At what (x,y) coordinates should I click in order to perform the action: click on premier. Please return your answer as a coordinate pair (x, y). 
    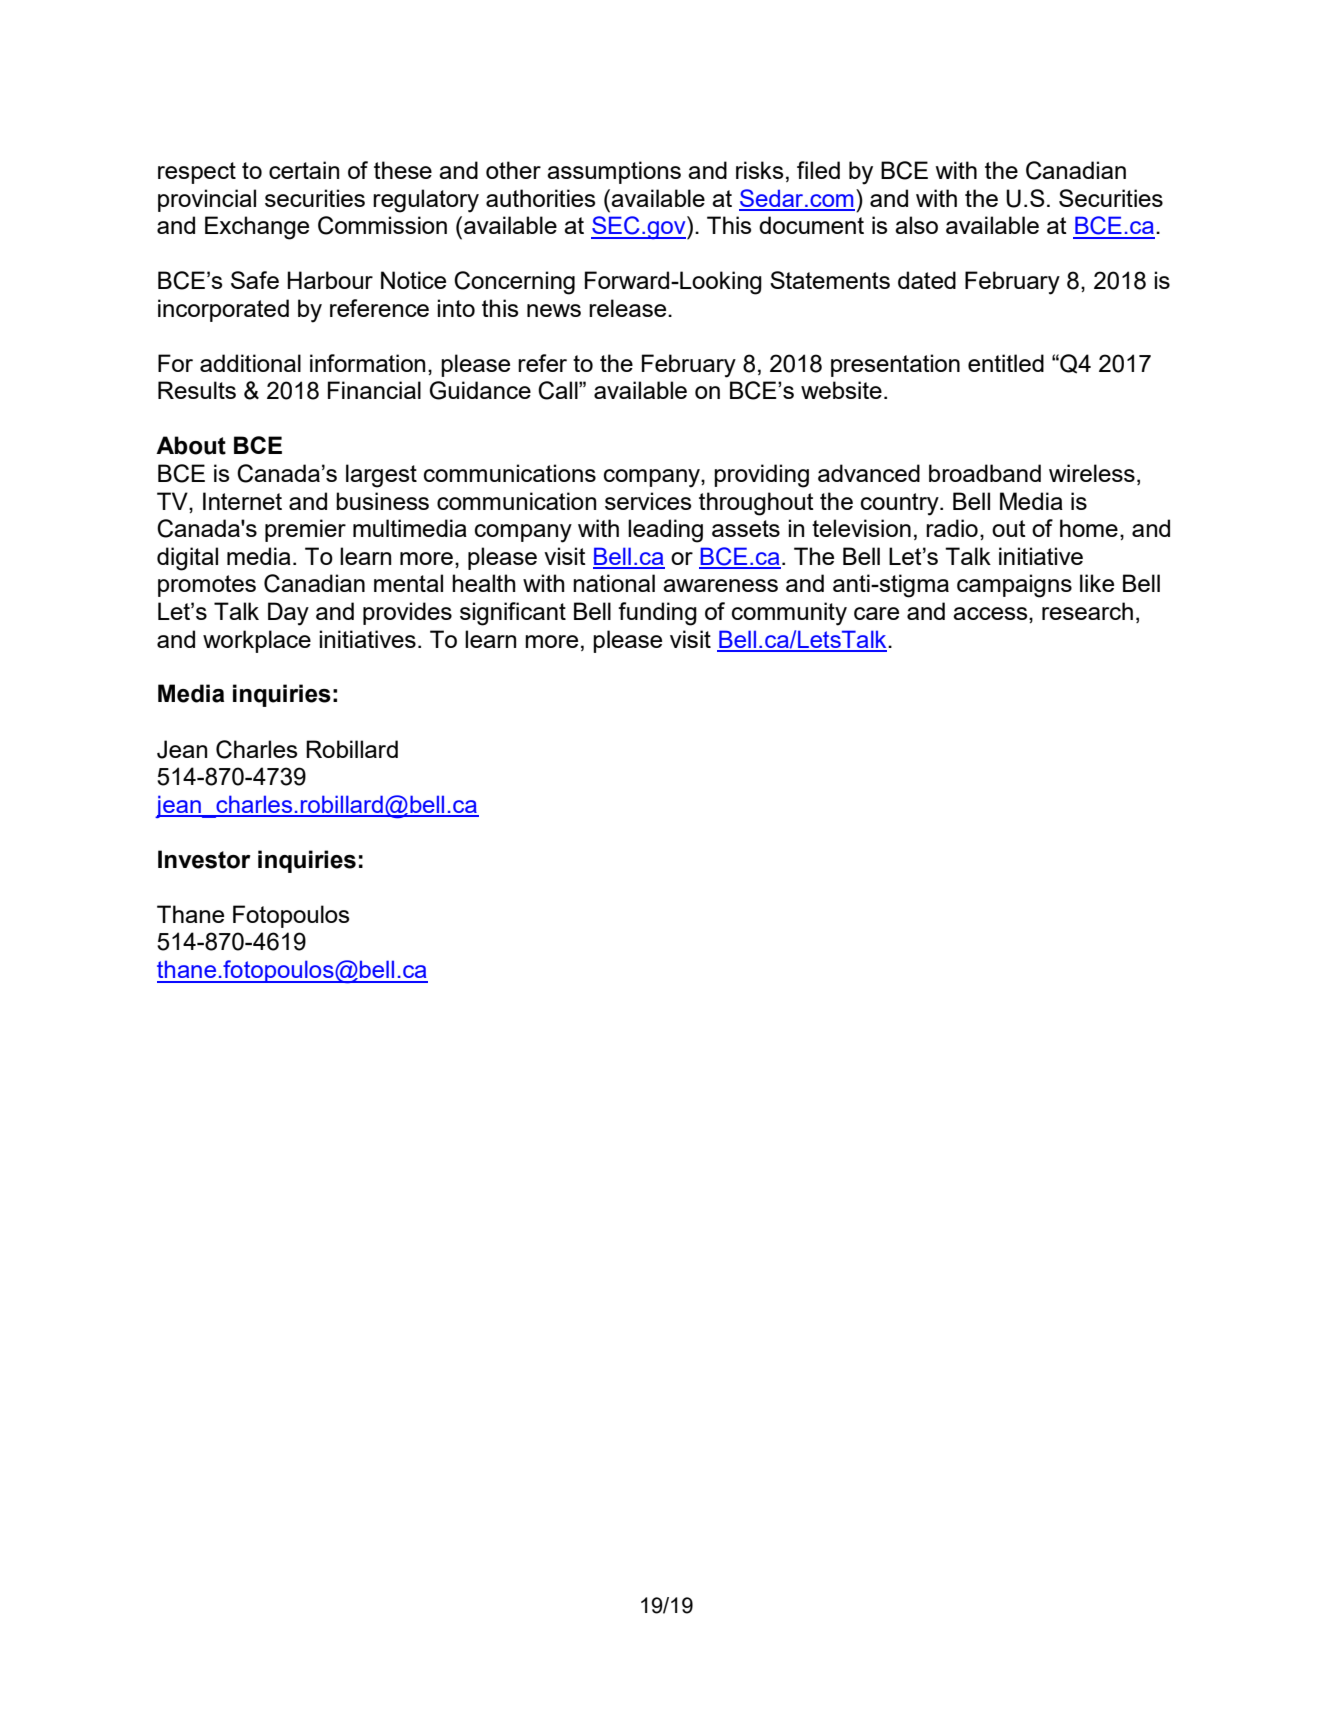
    Looking at the image, I should click on (305, 530).
